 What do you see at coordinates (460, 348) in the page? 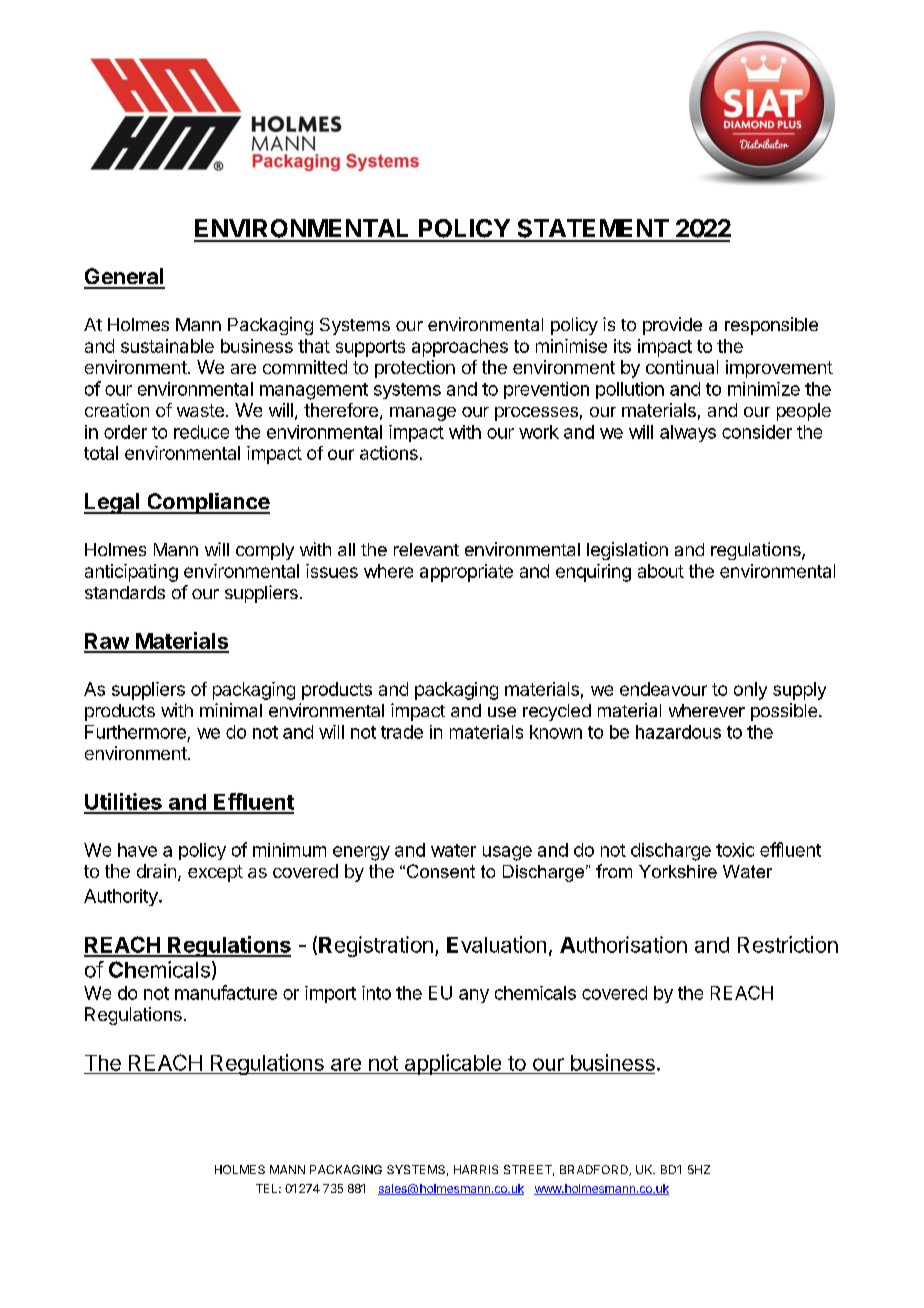
I see `approaches` at bounding box center [460, 348].
